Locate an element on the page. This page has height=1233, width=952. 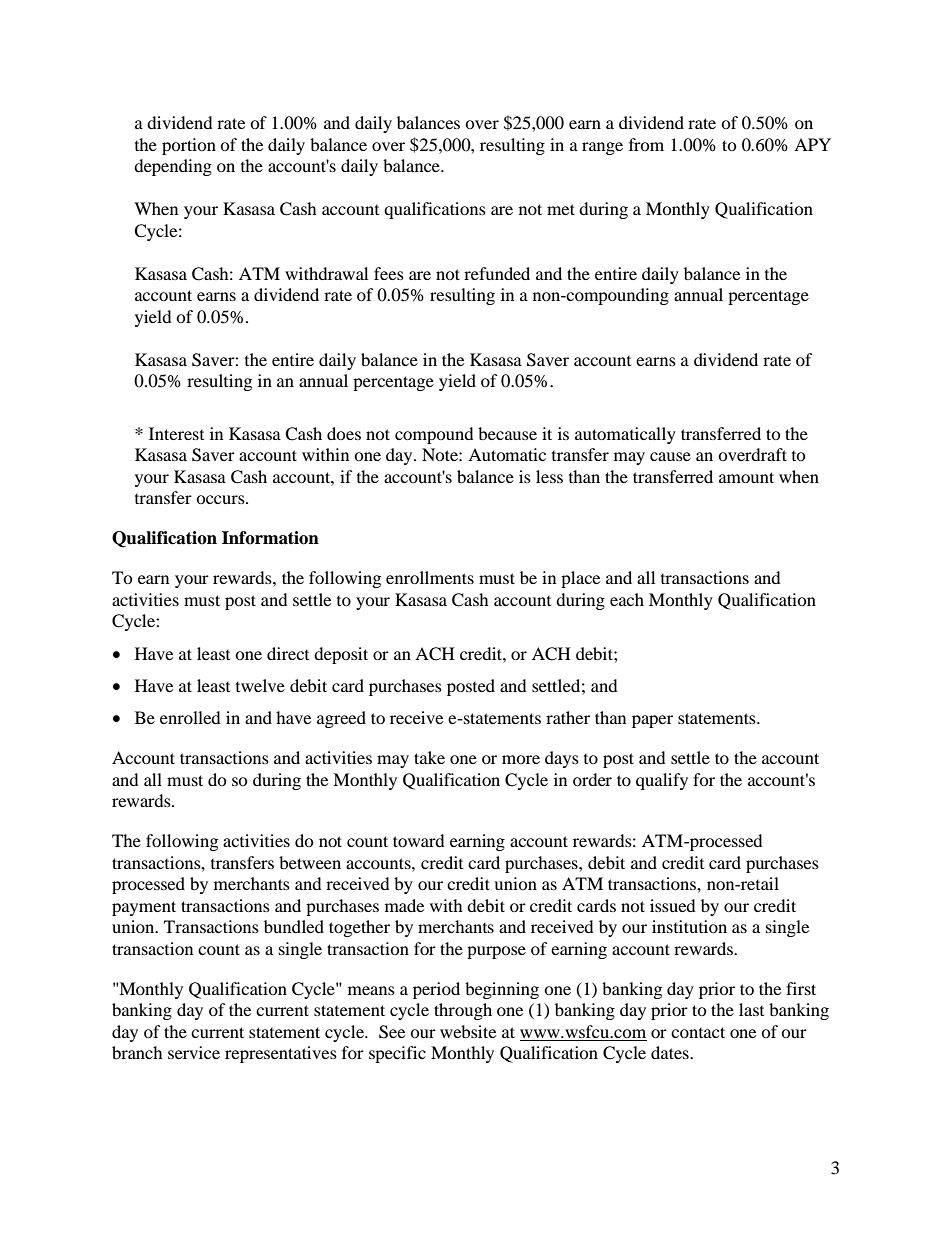
met is located at coordinates (561, 209).
